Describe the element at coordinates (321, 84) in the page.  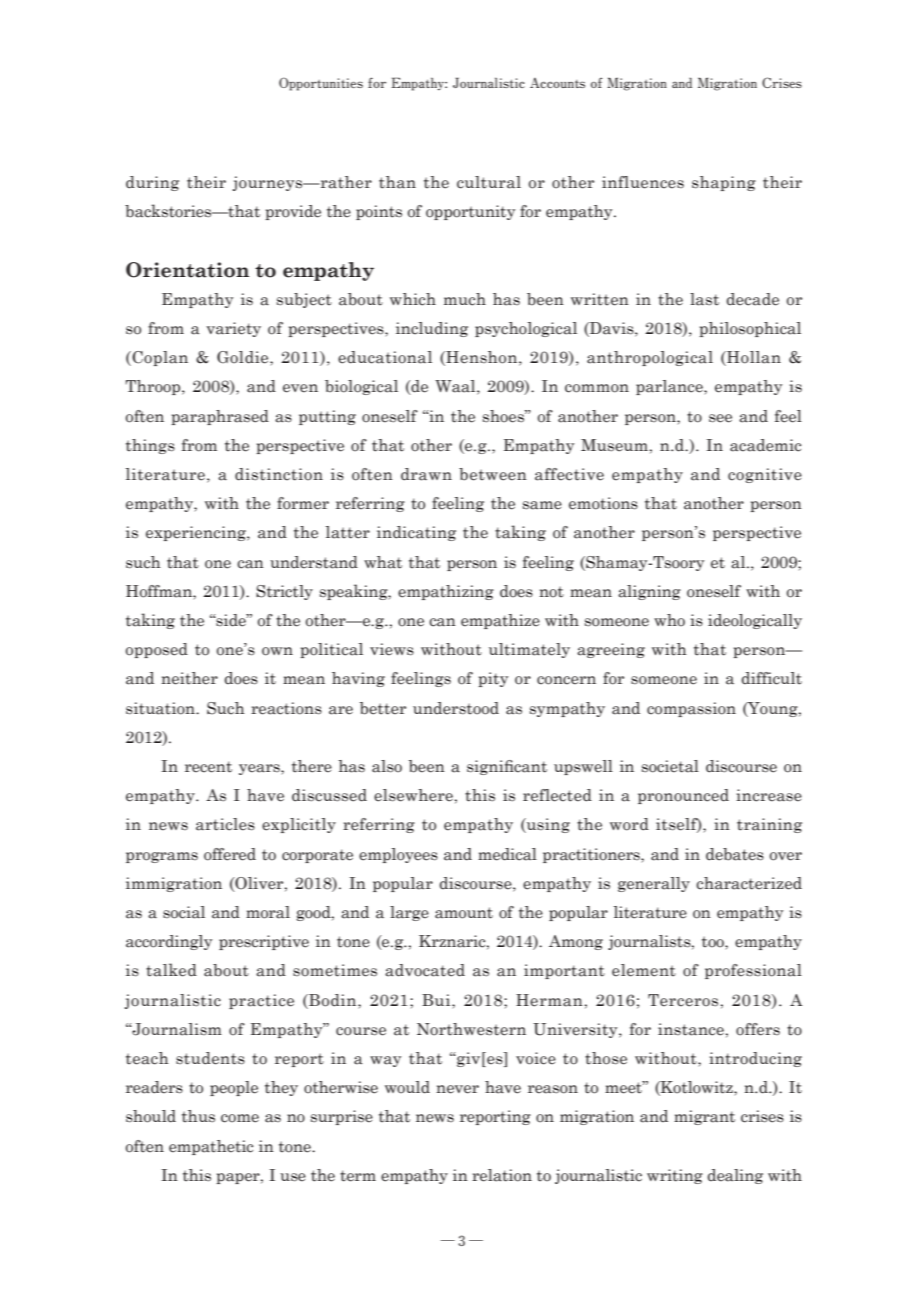
I see `Opportunities` at that location.
